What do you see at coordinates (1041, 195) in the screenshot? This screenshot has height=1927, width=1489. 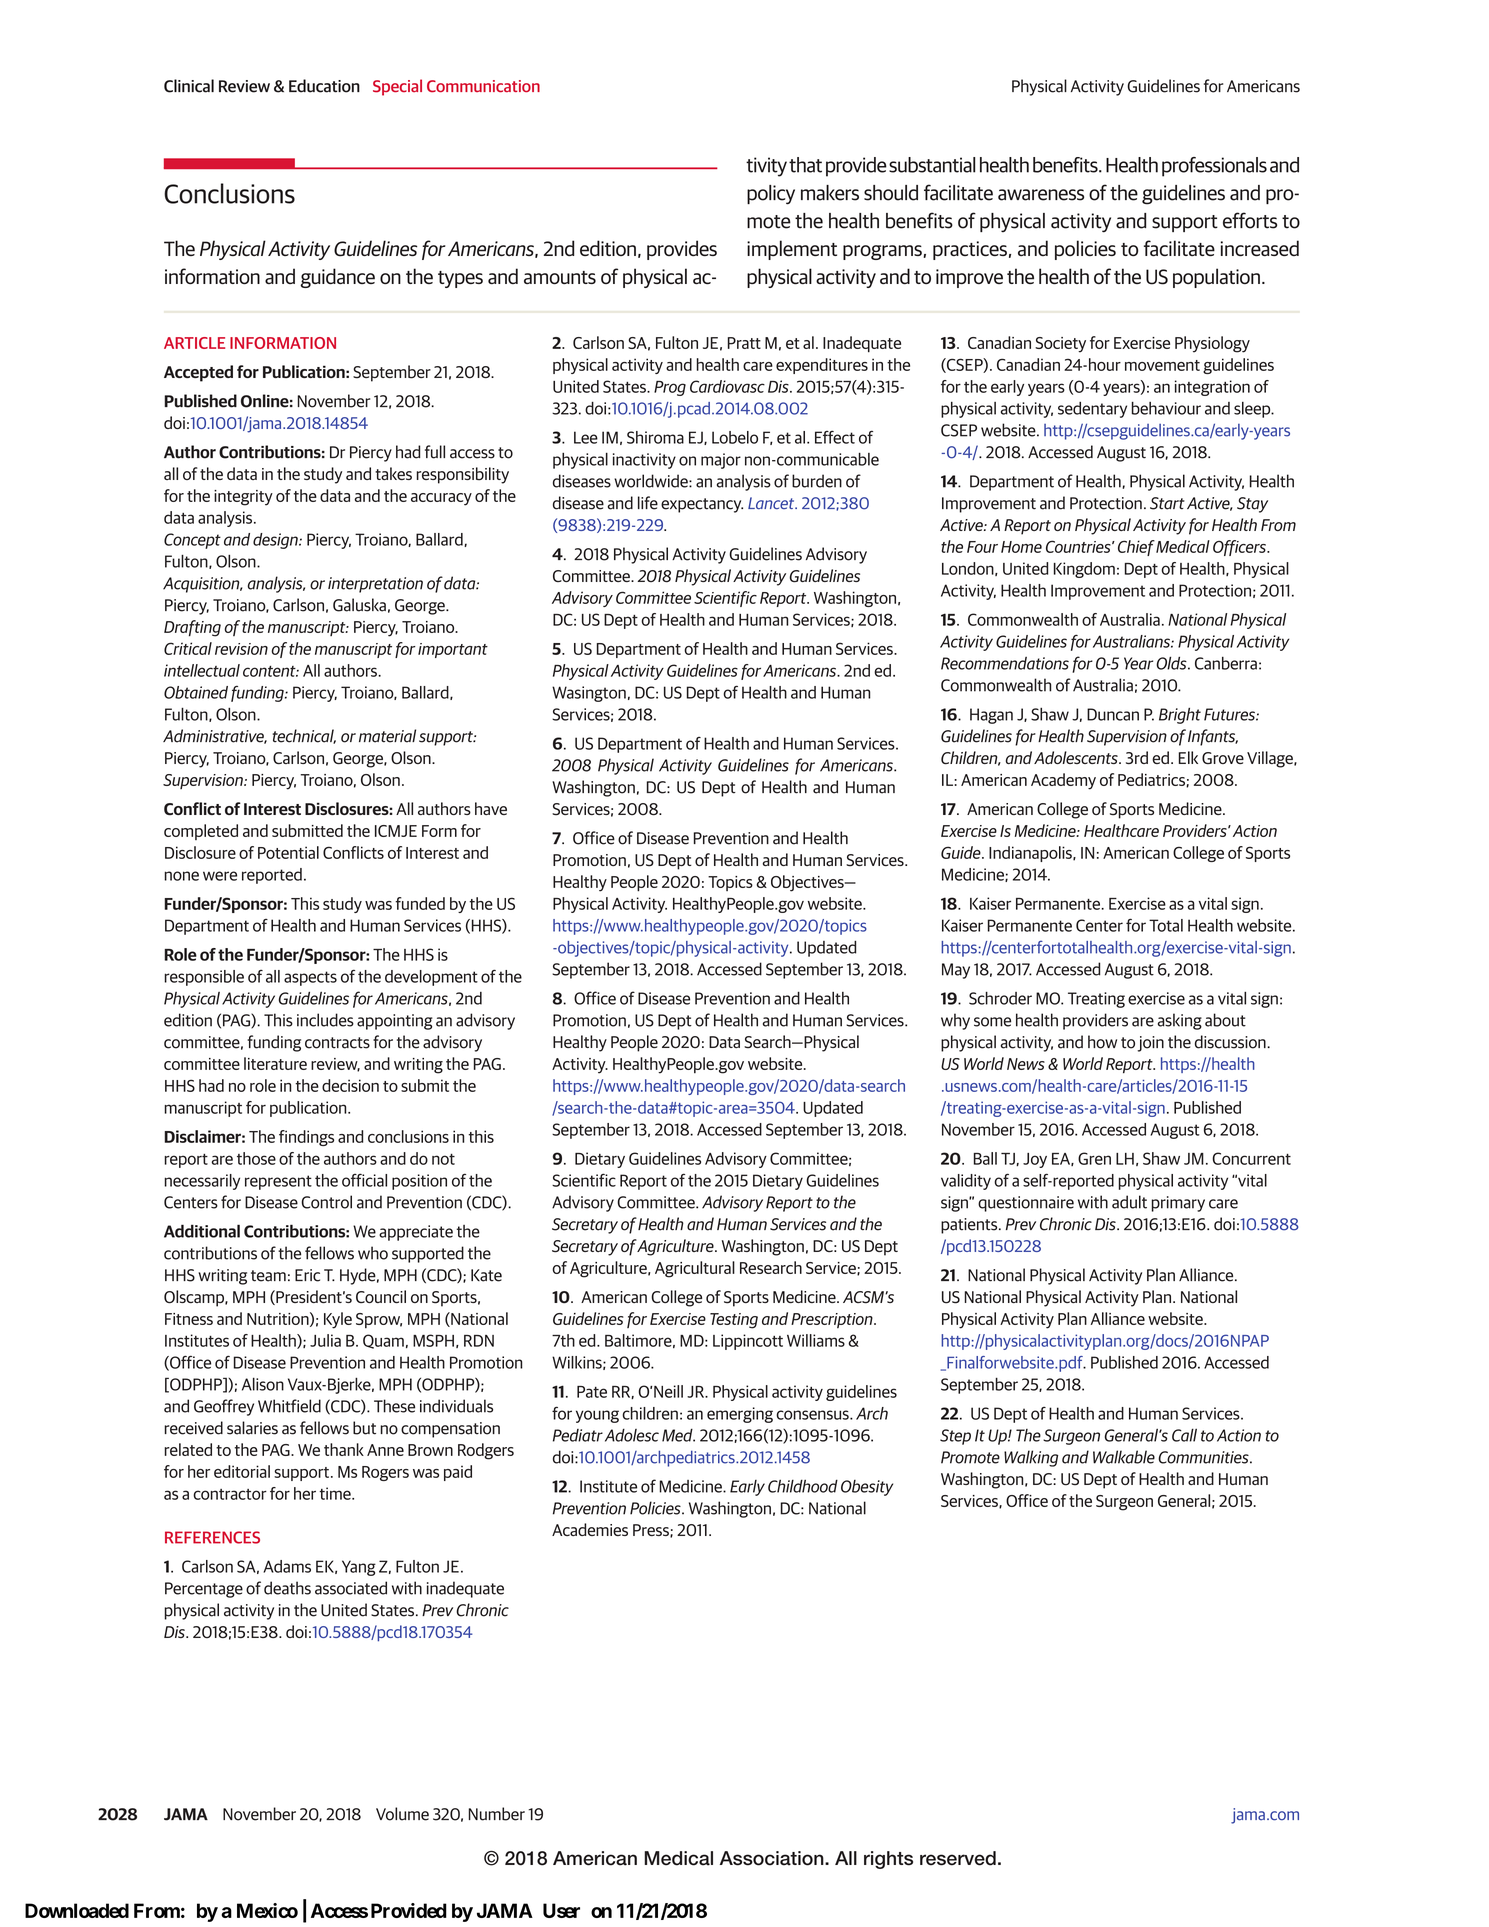 I see `awareness` at bounding box center [1041, 195].
